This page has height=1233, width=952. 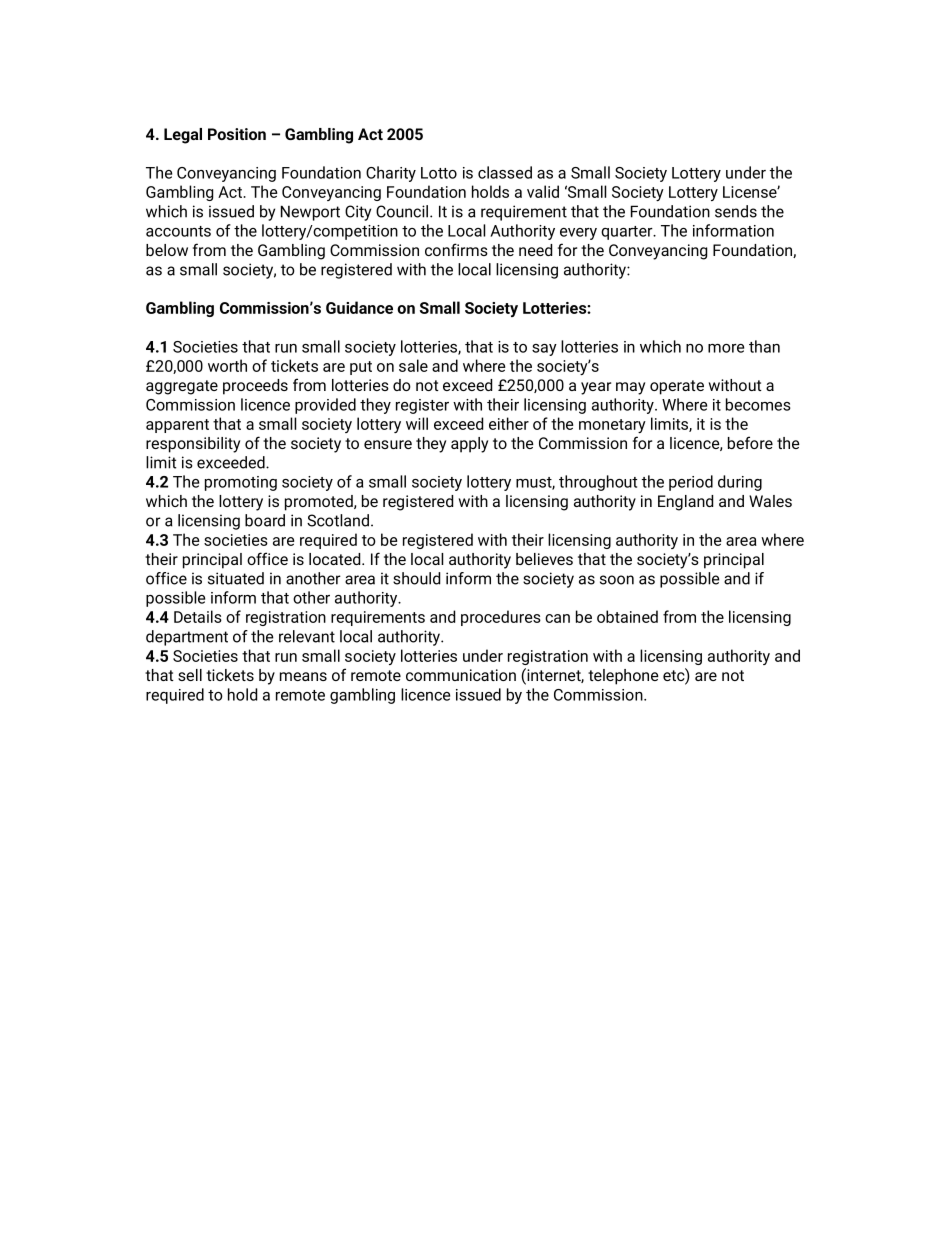 I want to click on either, so click(x=509, y=423).
